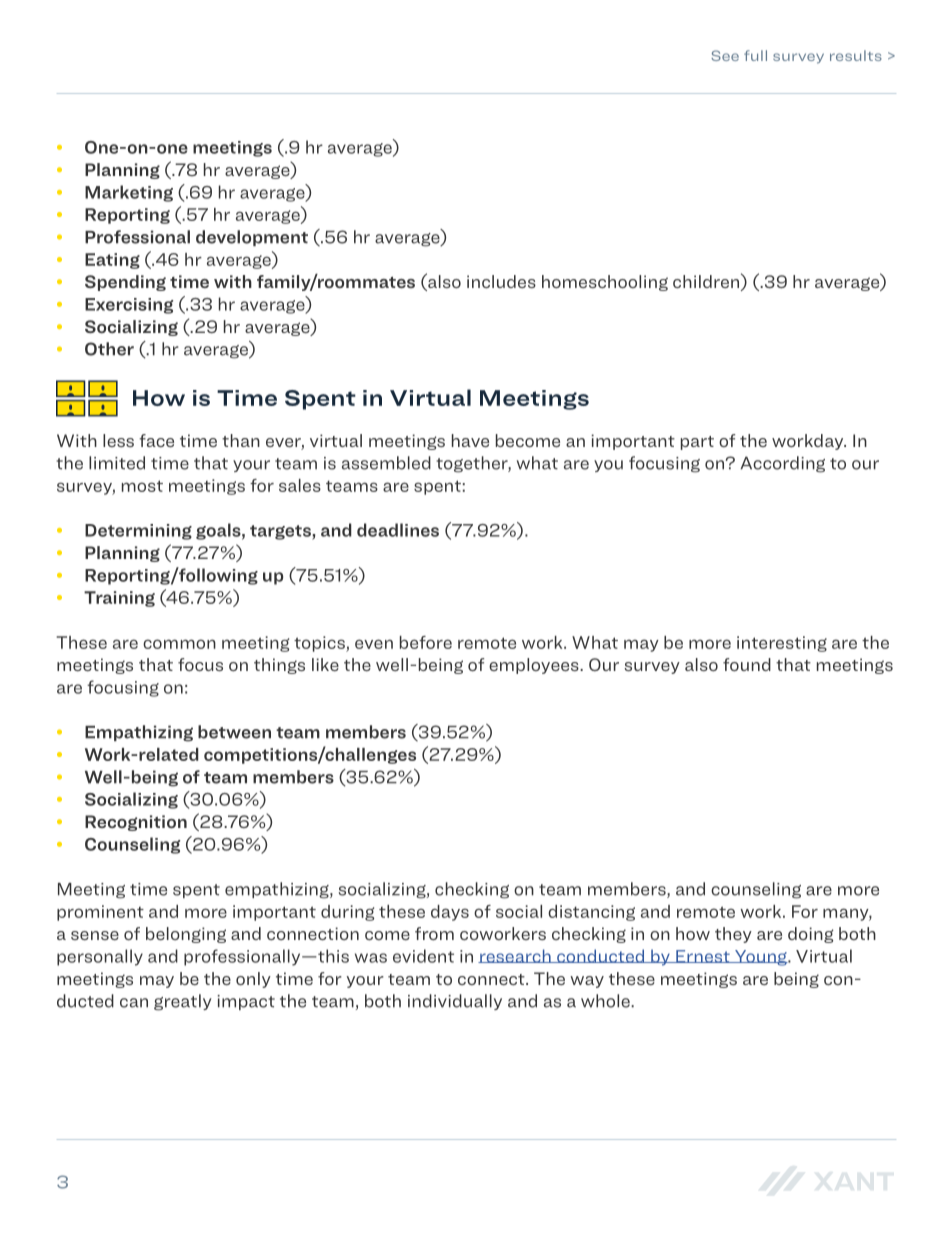 The image size is (952, 1233). Describe the element at coordinates (755, 55) in the page. I see `full` at that location.
